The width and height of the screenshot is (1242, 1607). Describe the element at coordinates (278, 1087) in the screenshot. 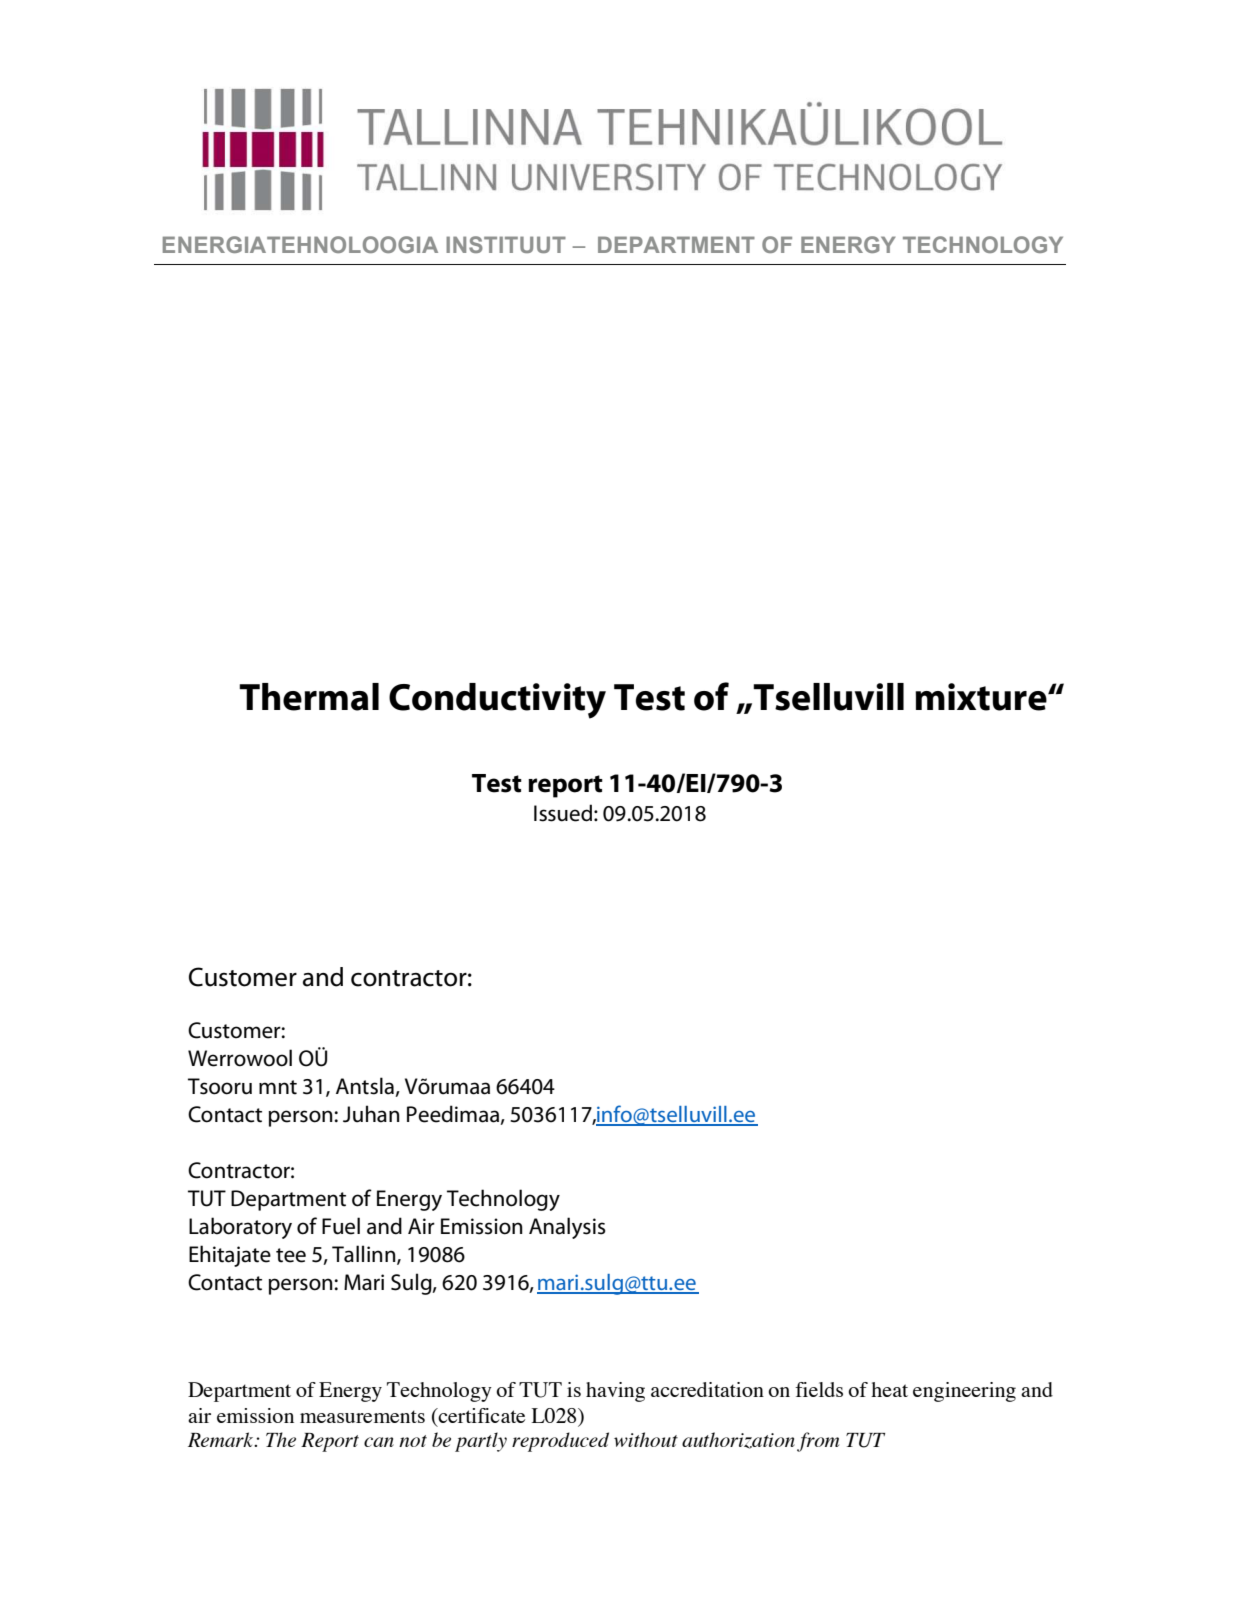

I see `mnt` at that location.
